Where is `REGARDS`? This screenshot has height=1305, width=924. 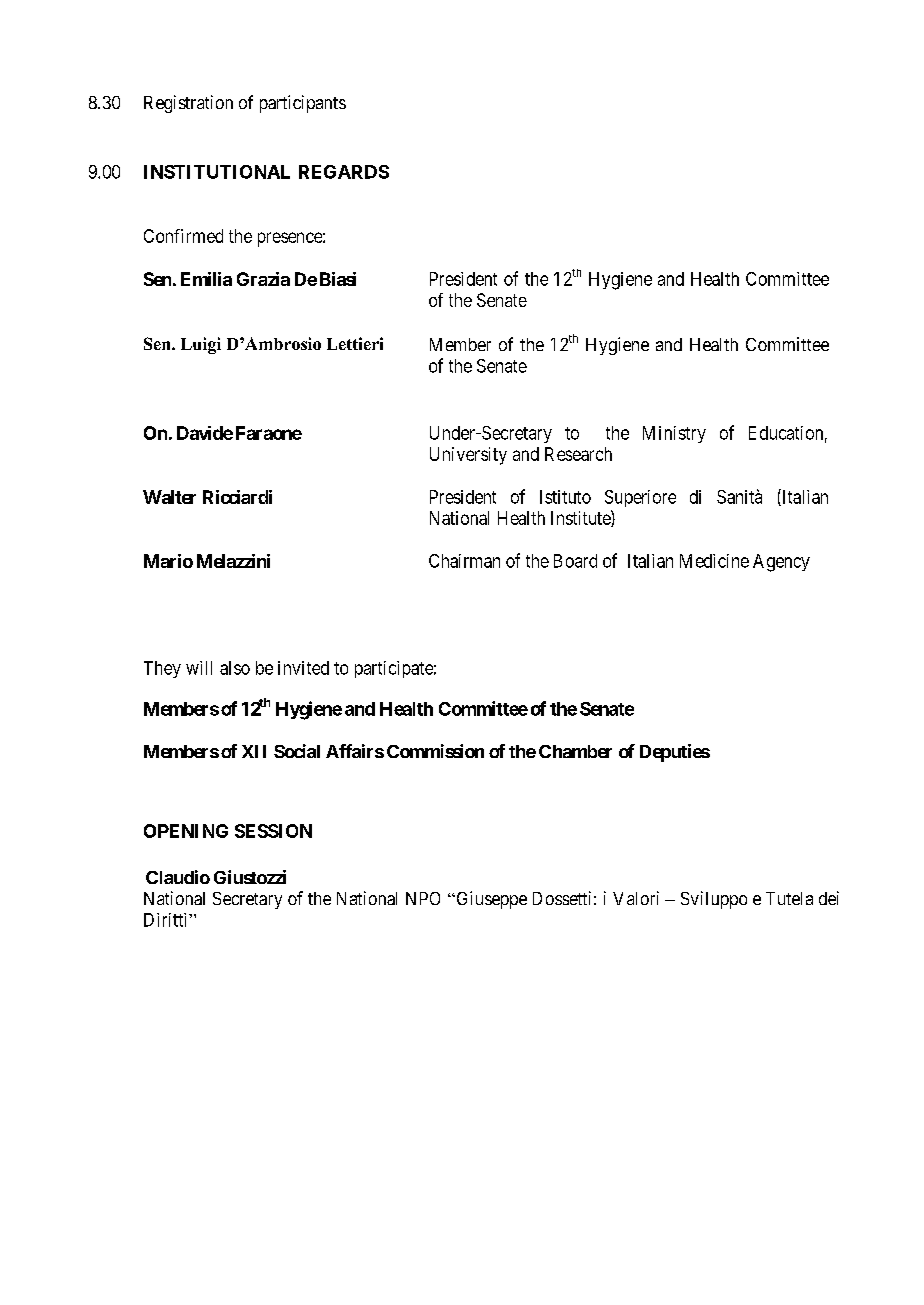 REGARDS is located at coordinates (344, 172).
